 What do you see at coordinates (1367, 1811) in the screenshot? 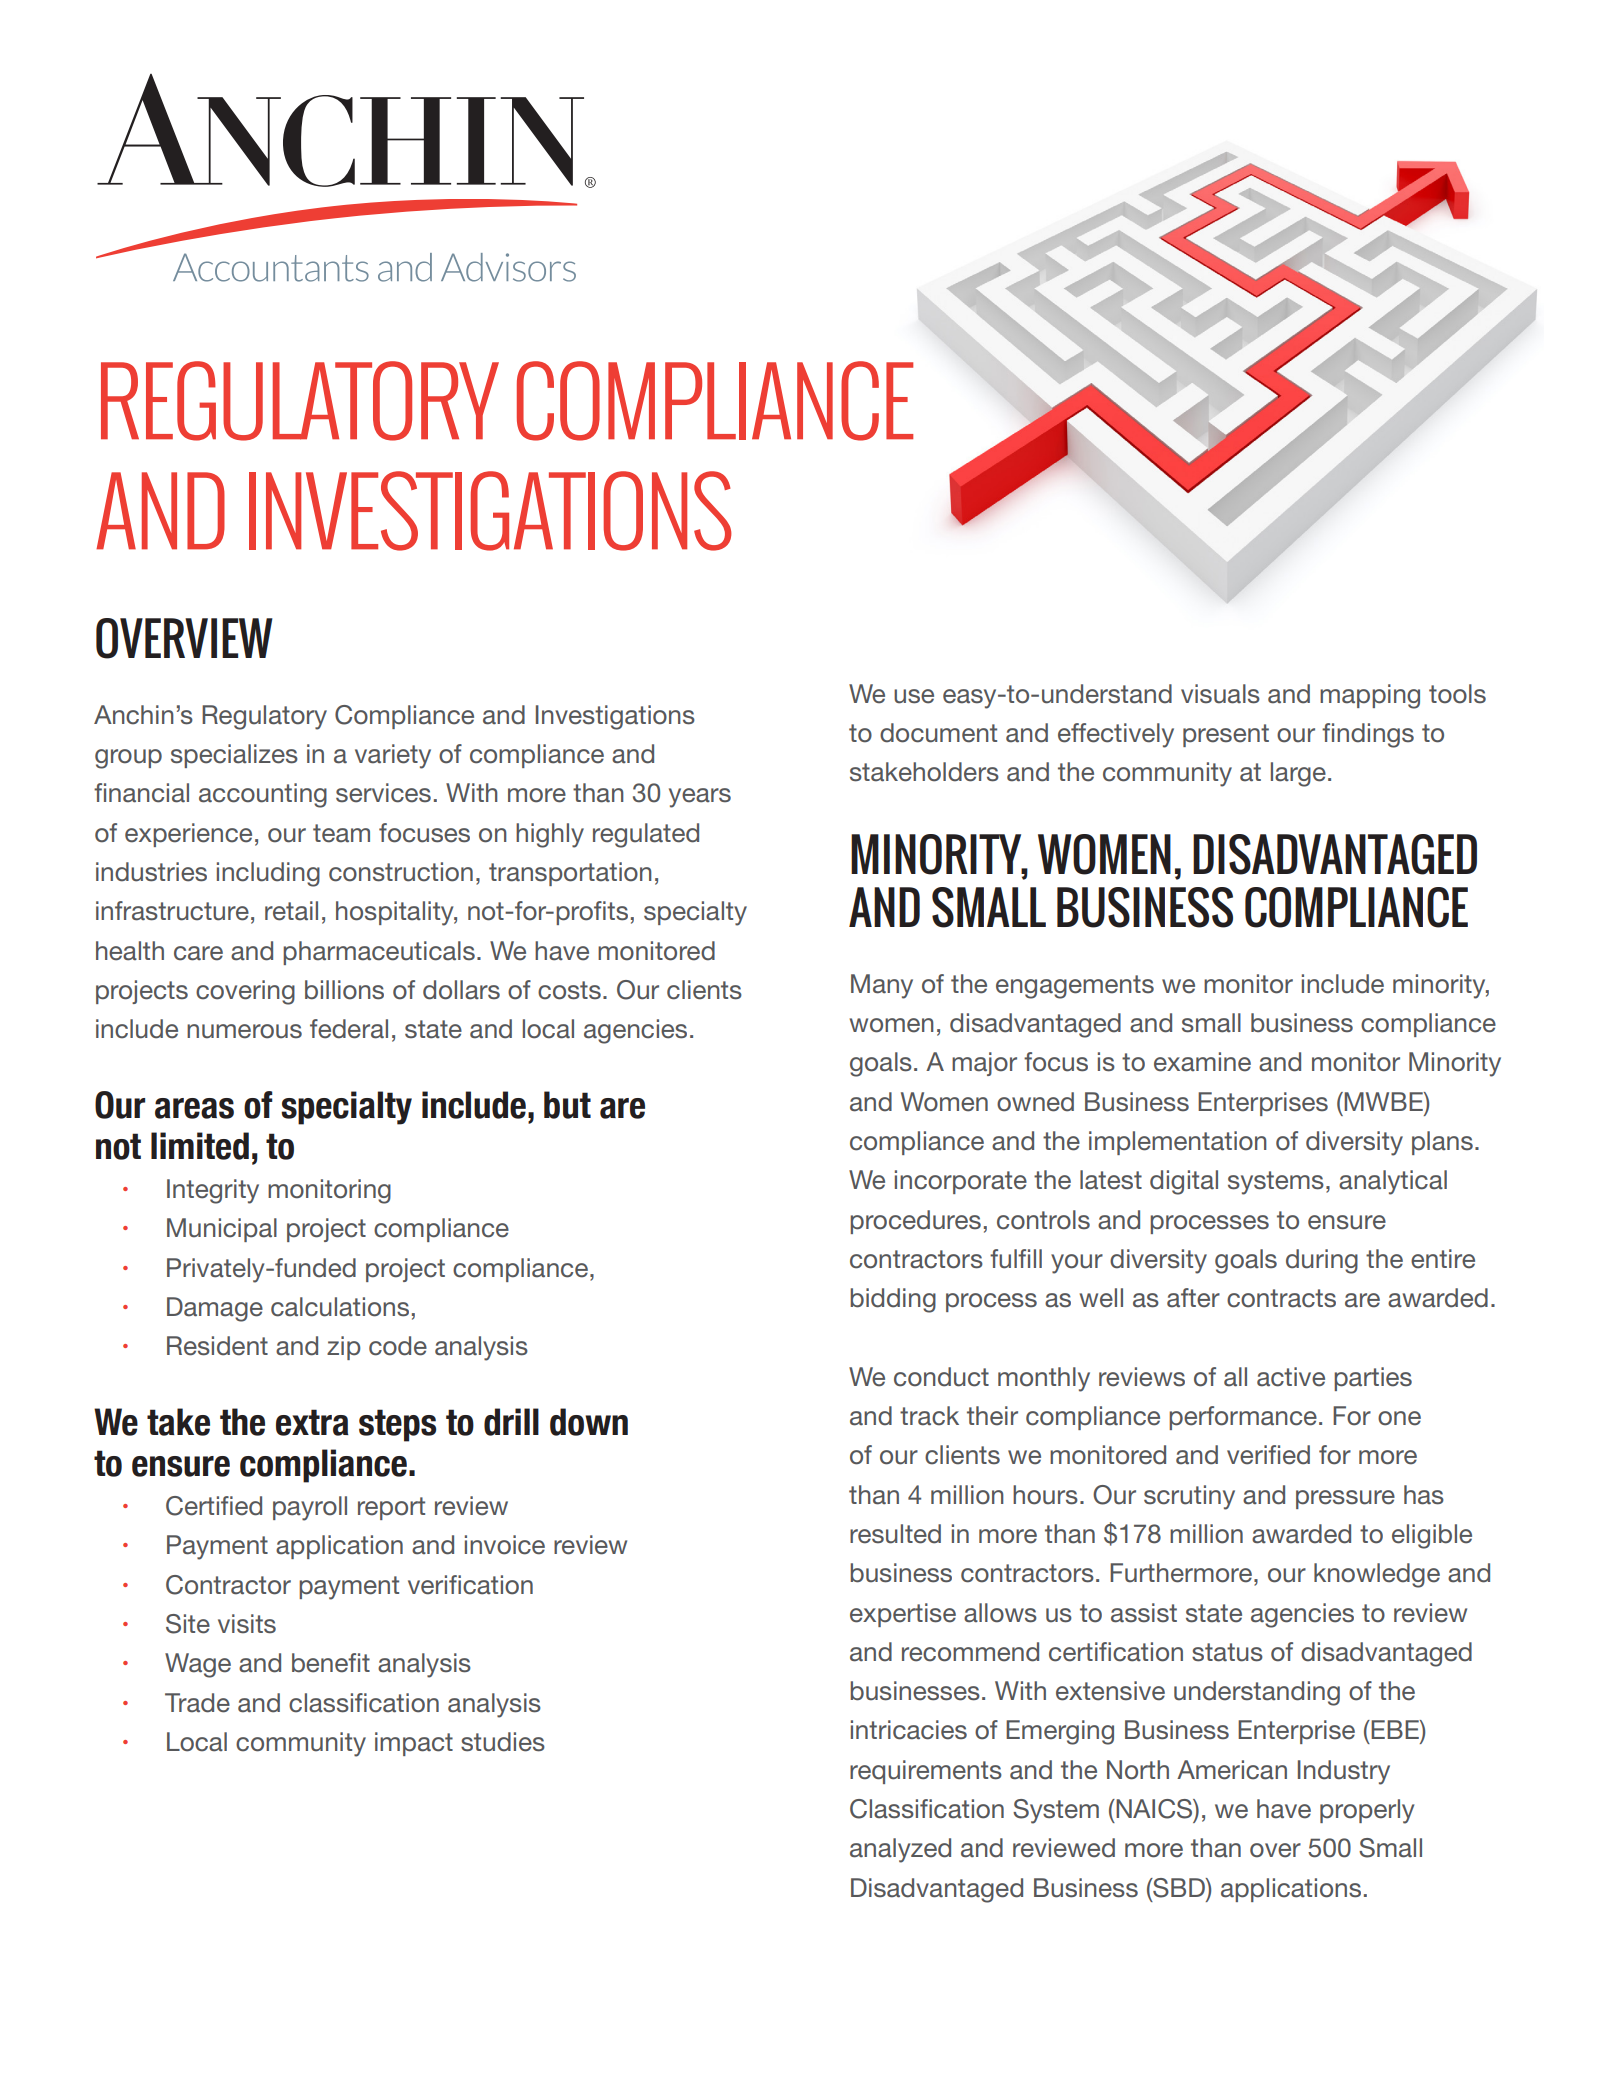
I see `properly` at bounding box center [1367, 1811].
